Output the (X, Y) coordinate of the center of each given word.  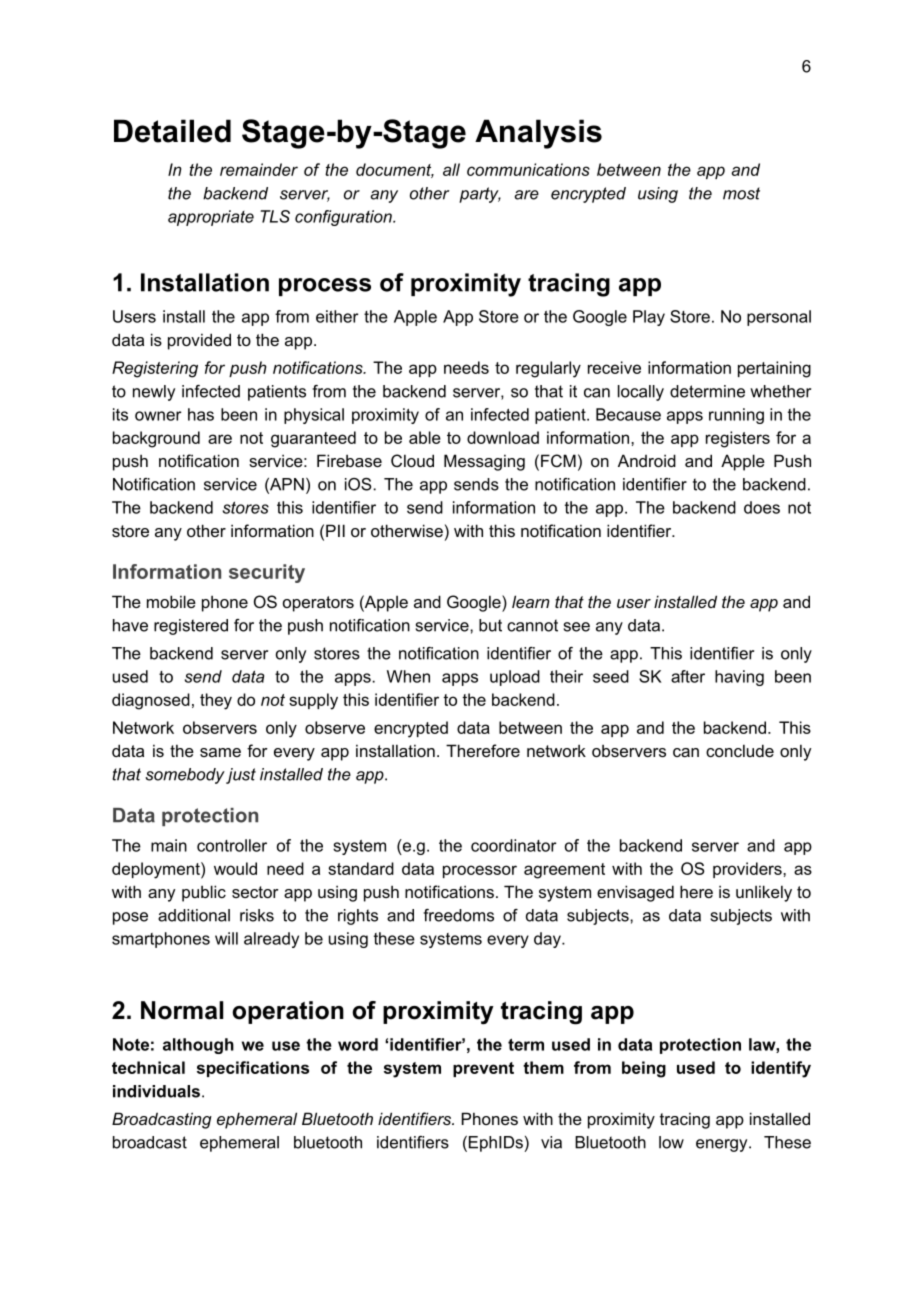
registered (191, 627)
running (736, 416)
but (490, 625)
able (425, 437)
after (688, 676)
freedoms (458, 915)
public (204, 893)
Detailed (172, 131)
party (480, 195)
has (201, 414)
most (741, 193)
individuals (156, 1091)
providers (748, 870)
